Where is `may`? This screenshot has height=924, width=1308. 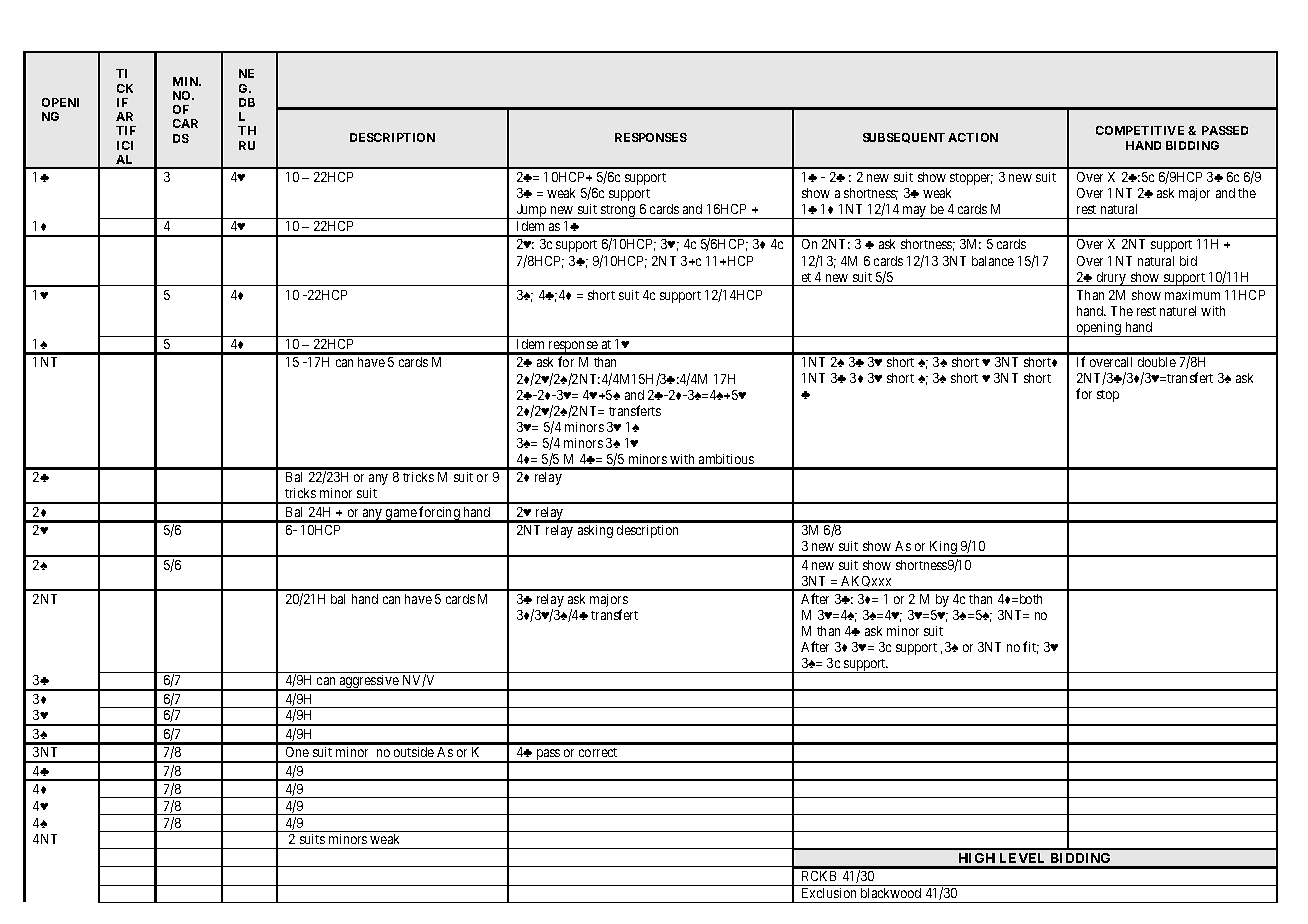 may is located at coordinates (915, 212).
